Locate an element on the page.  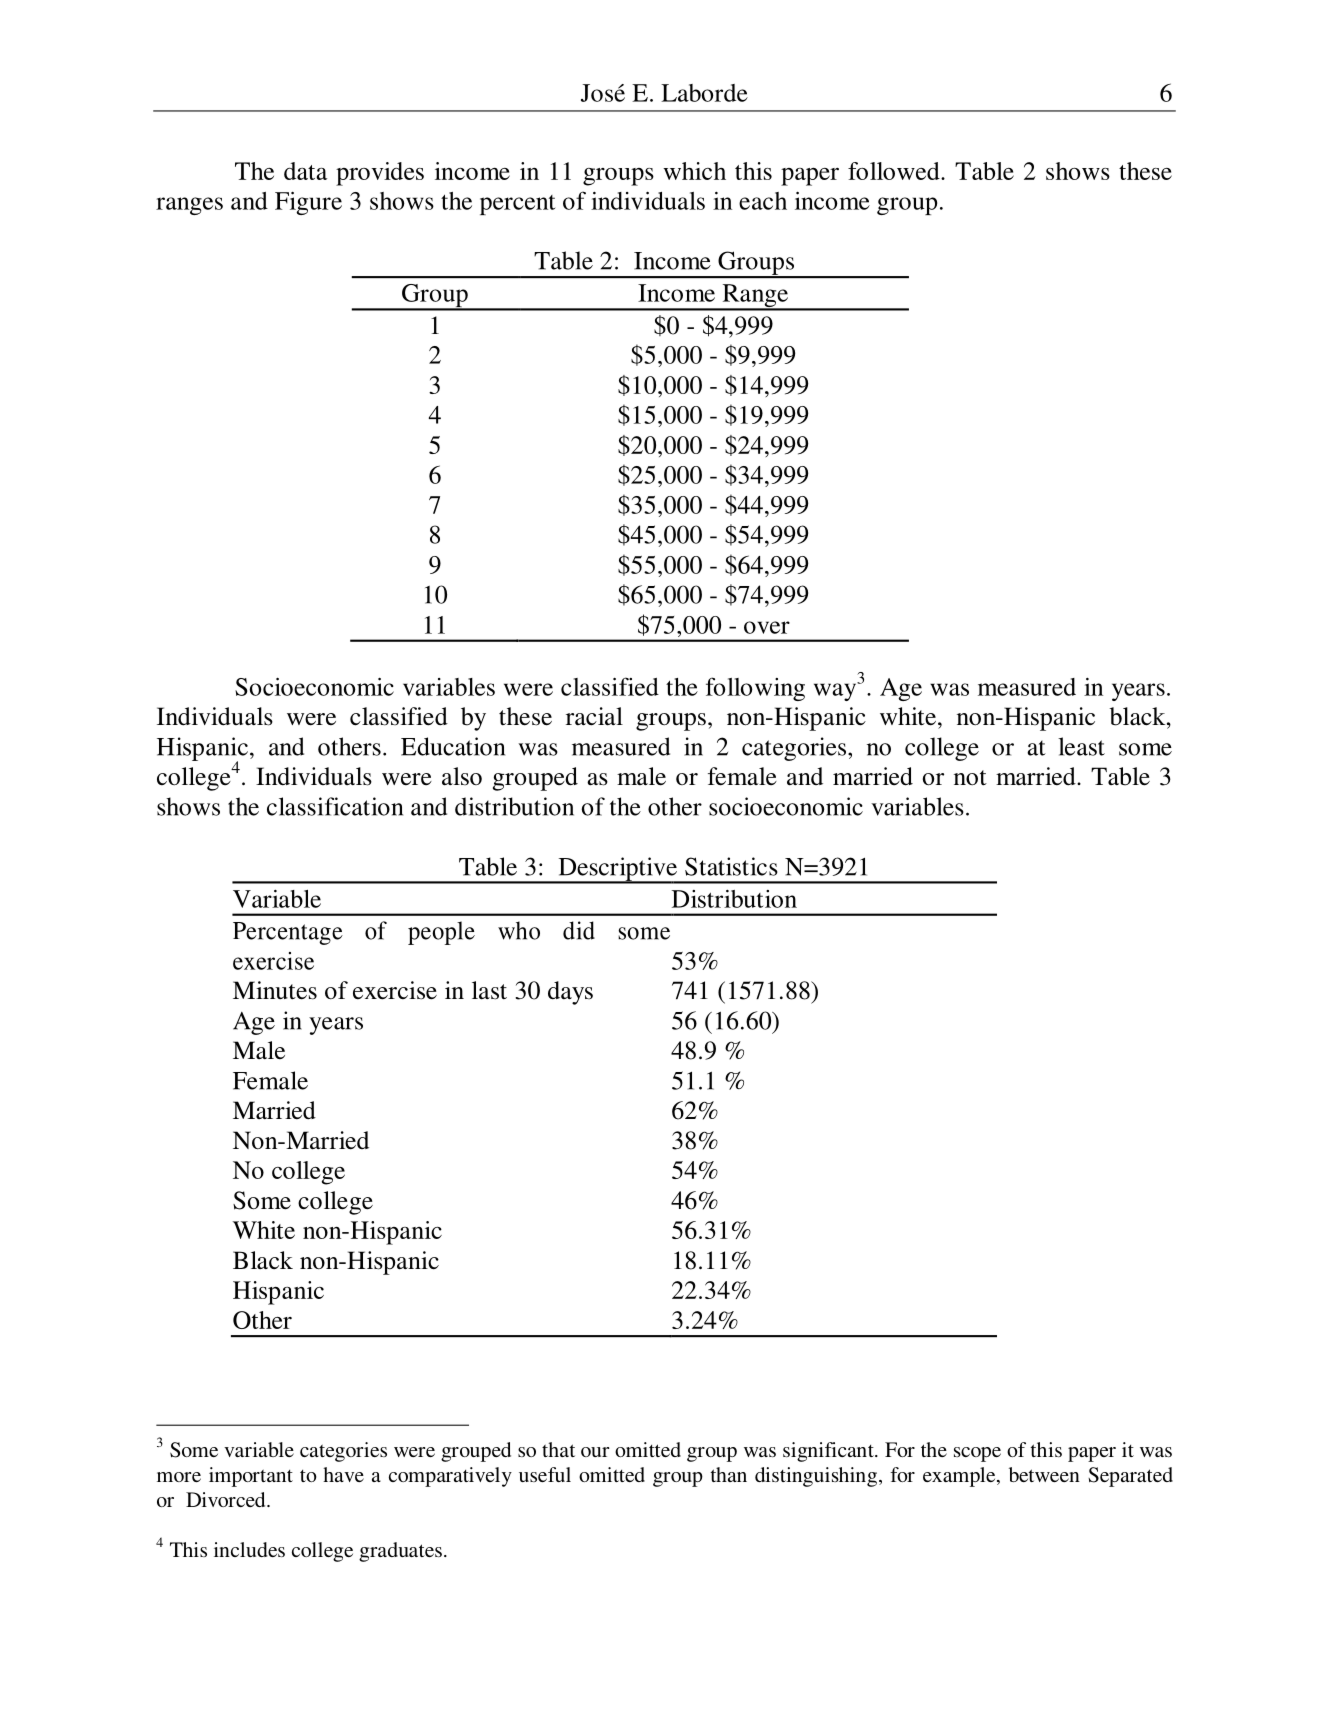
over is located at coordinates (767, 627).
